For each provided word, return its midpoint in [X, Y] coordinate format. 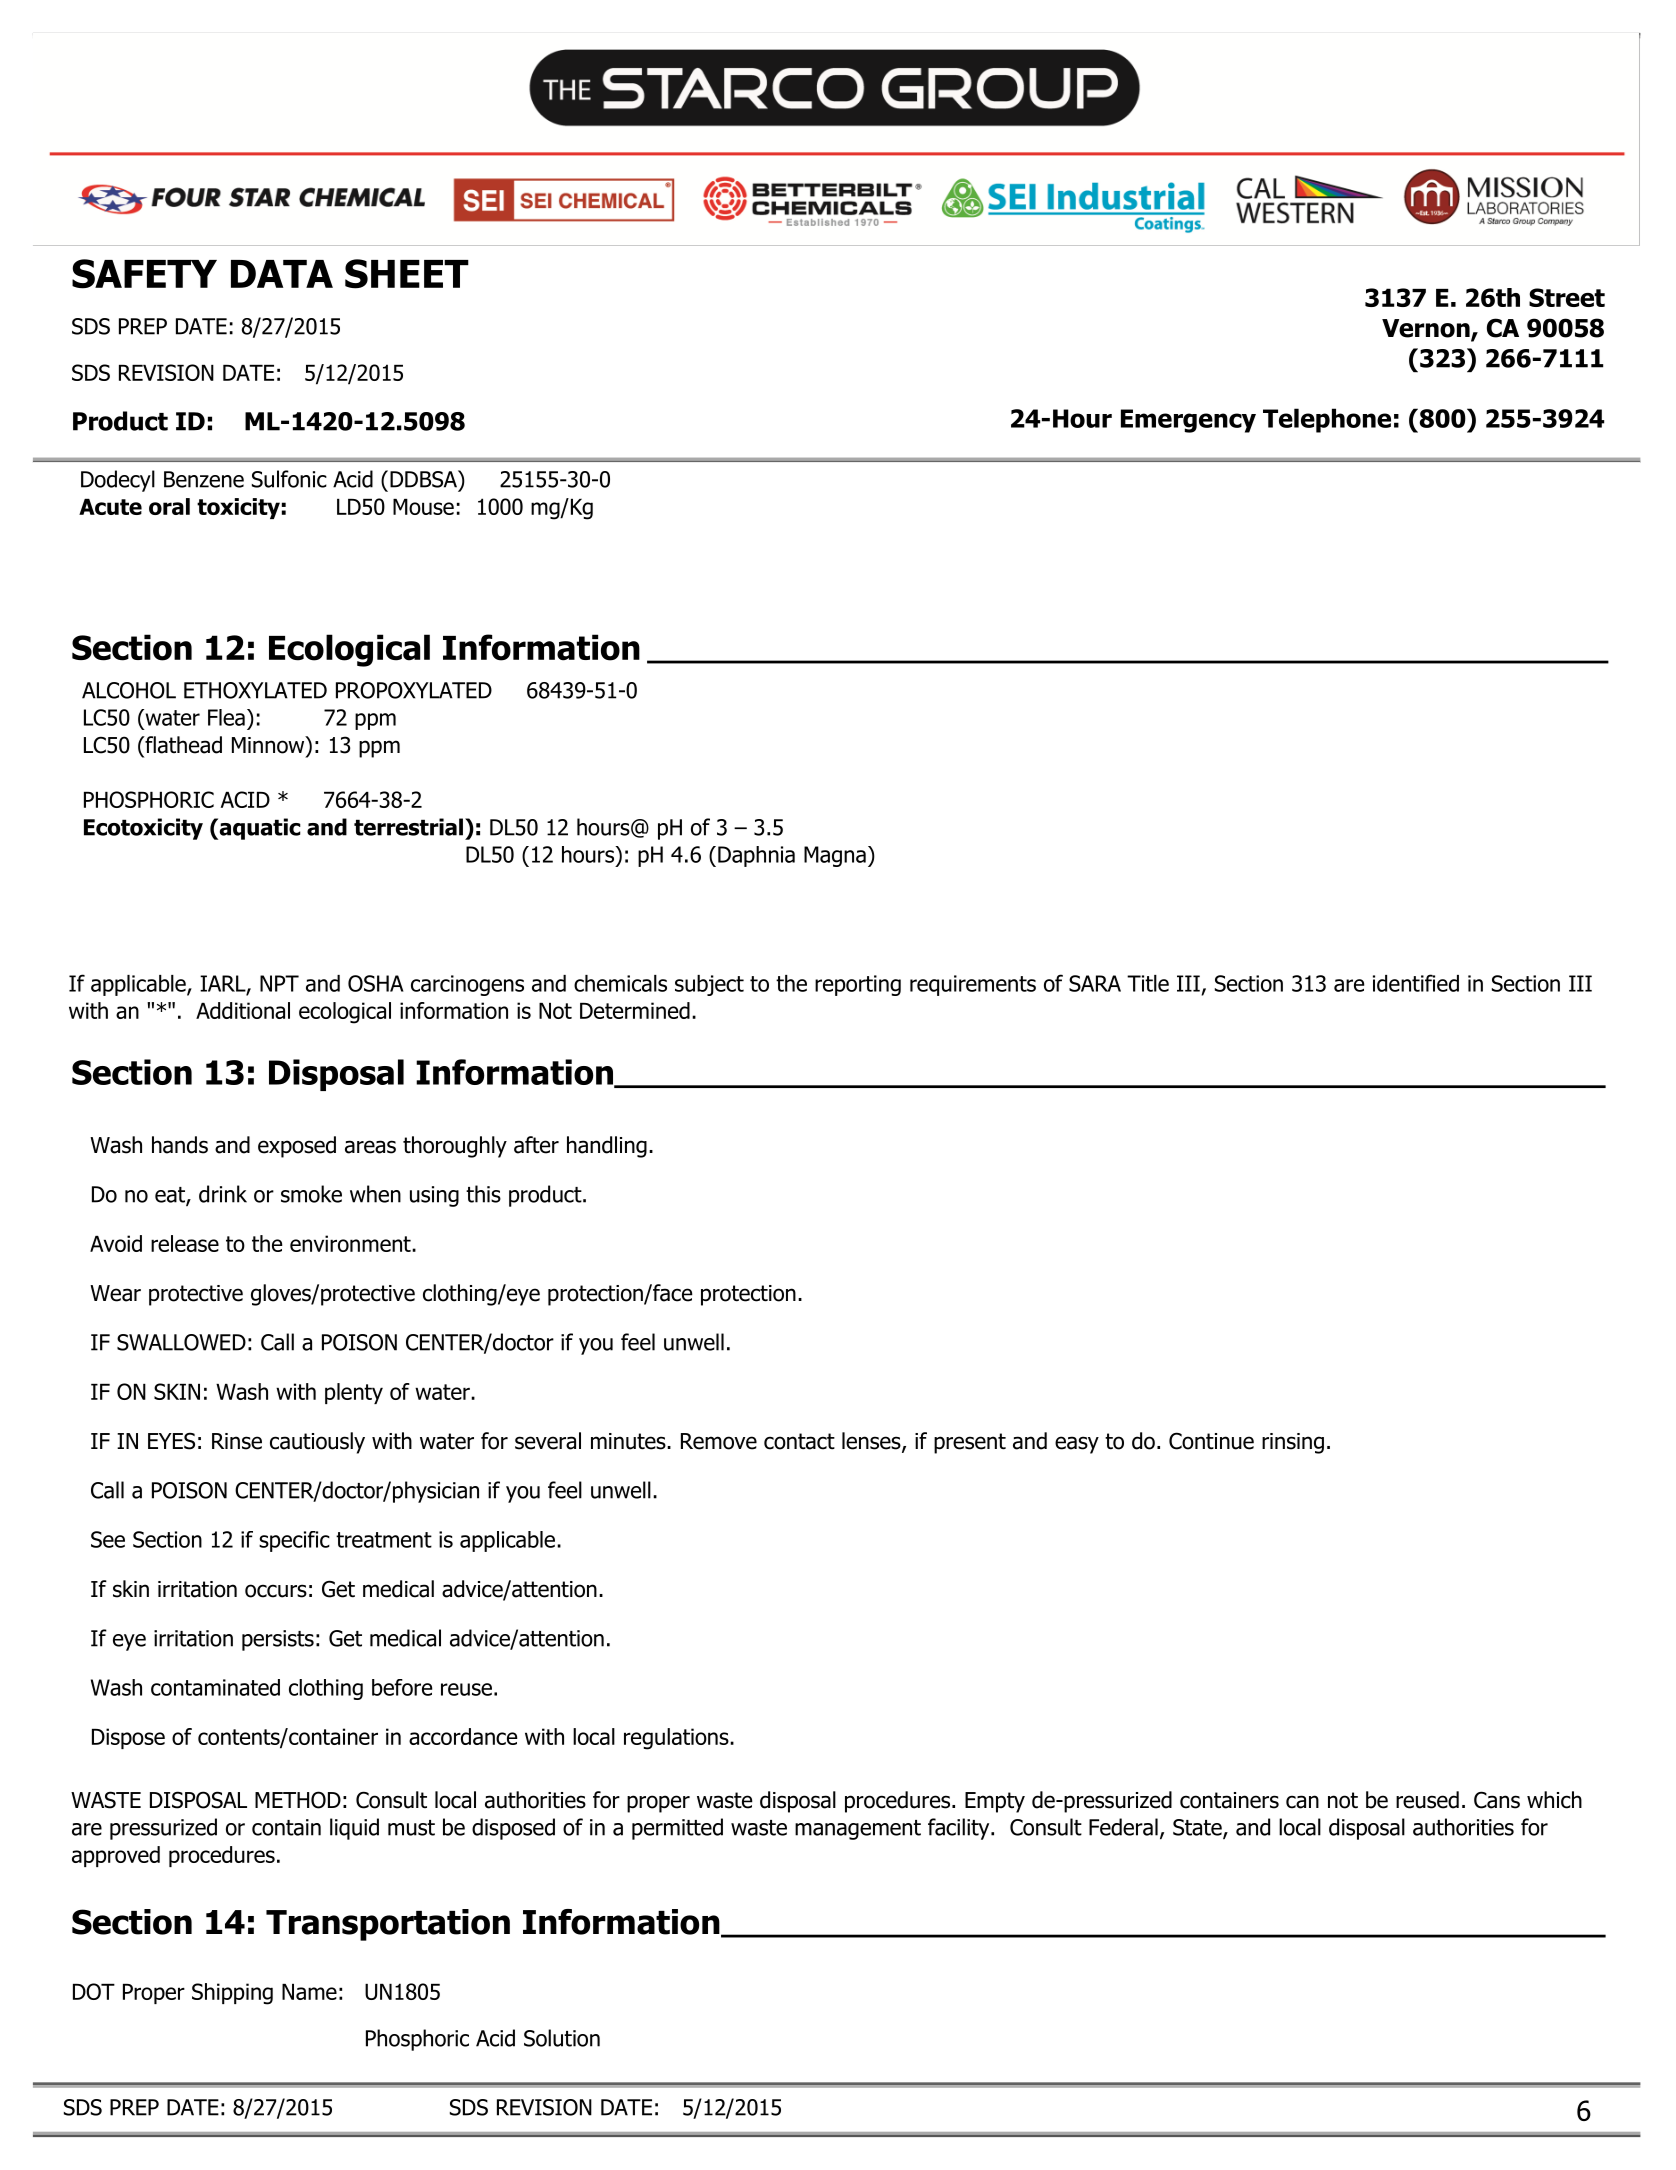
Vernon [1427, 329]
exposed [297, 1147]
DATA [282, 274]
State [1198, 1828]
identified [1416, 983]
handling [607, 1147]
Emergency [1188, 421]
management [858, 1830]
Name [309, 1992]
